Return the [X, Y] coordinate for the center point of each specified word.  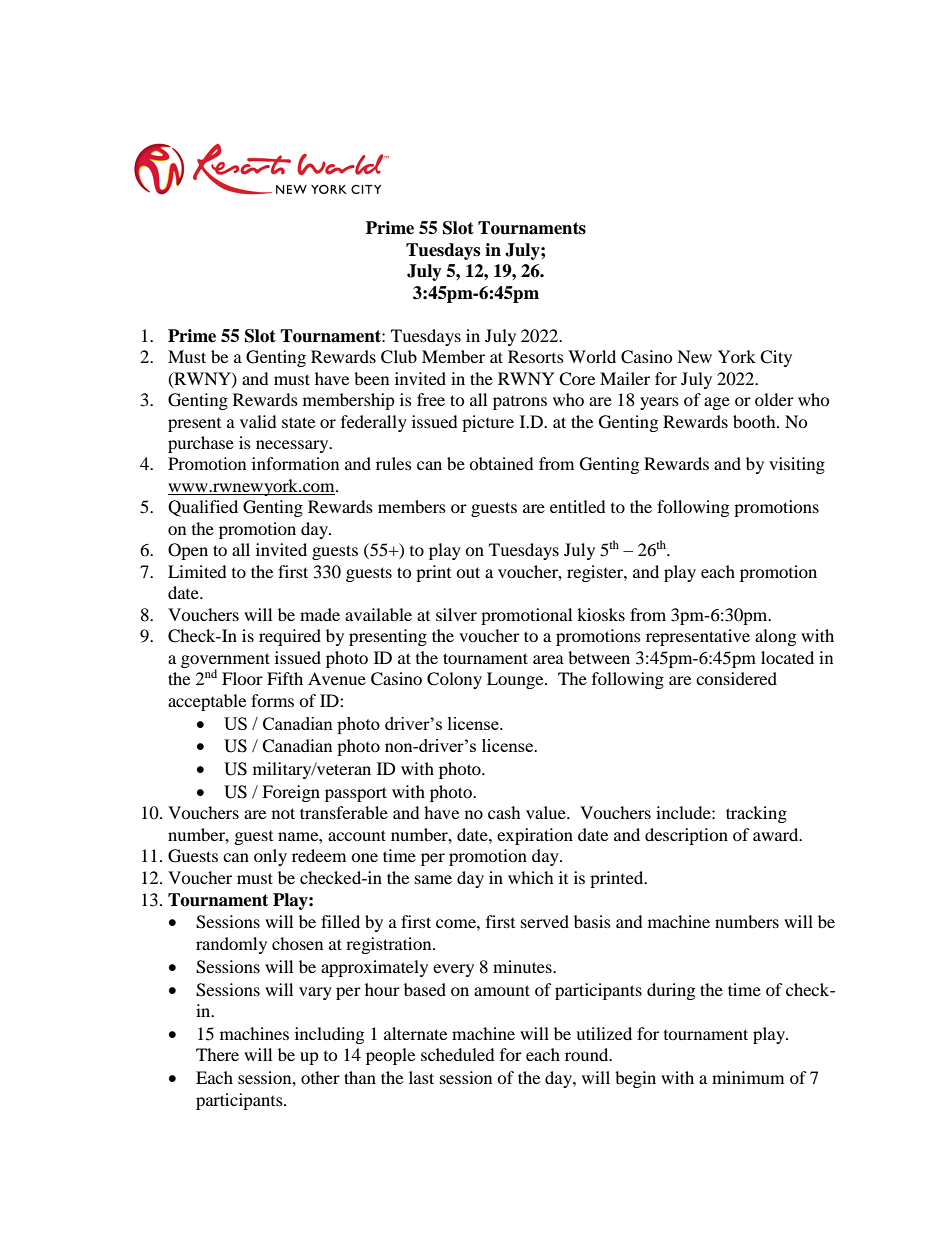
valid [258, 421]
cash [504, 812]
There [217, 1054]
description [686, 836]
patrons [520, 403]
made [320, 614]
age [717, 403]
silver [456, 614]
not [283, 813]
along [775, 637]
